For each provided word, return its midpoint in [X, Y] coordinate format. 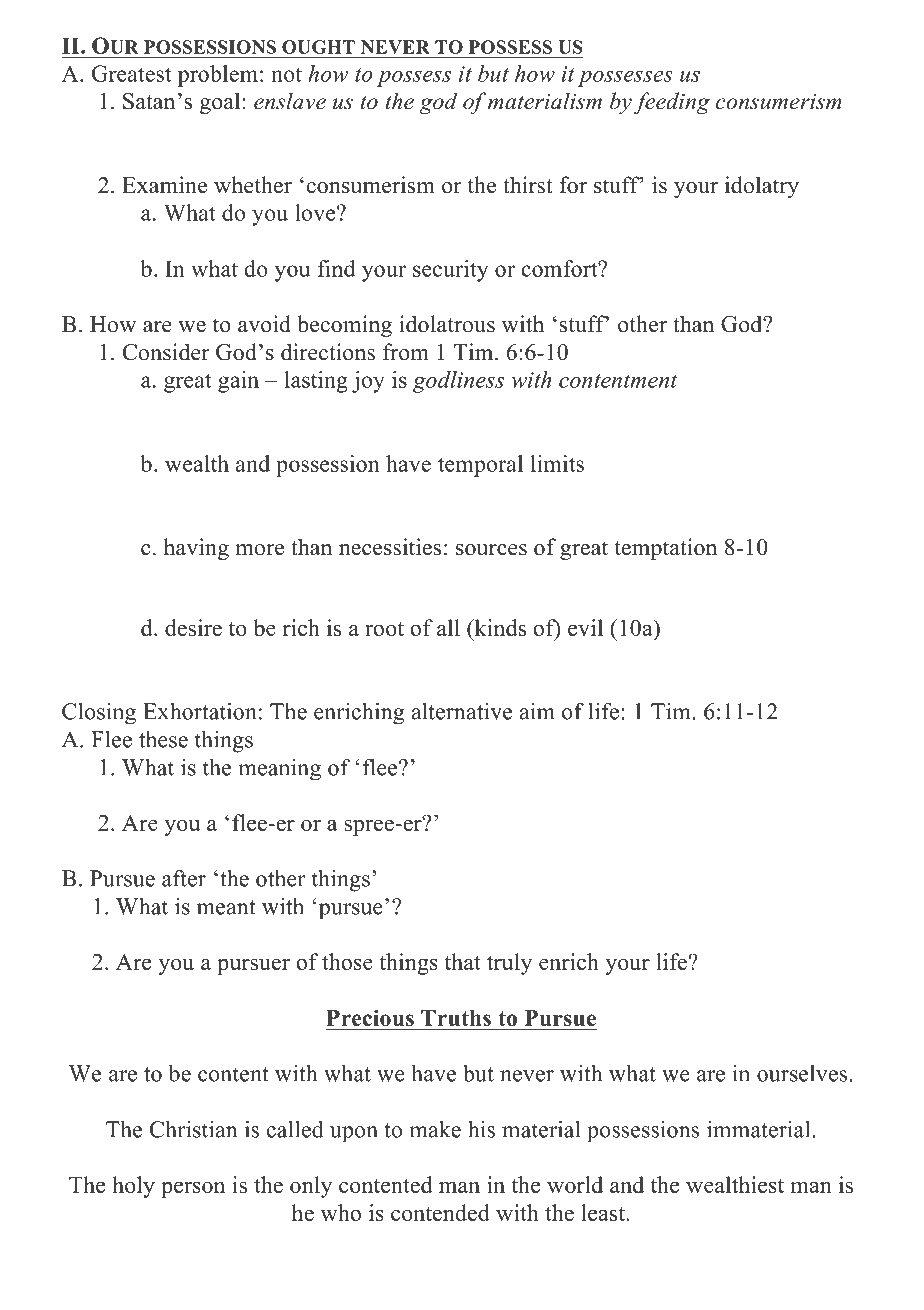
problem [218, 76]
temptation [666, 549]
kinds [499, 627]
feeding [672, 103]
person [193, 1190]
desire [193, 627]
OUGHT [318, 47]
